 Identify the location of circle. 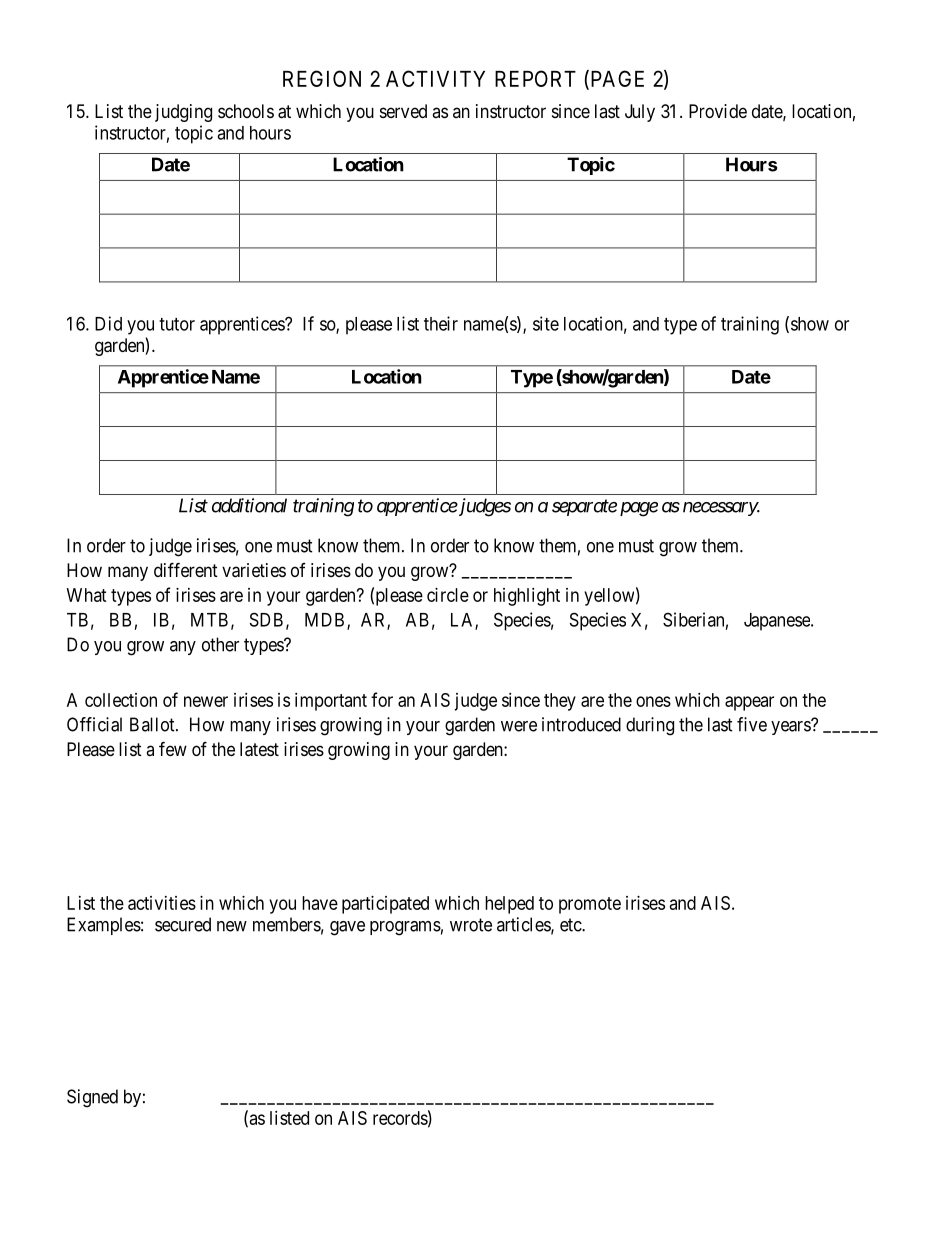
(448, 595).
